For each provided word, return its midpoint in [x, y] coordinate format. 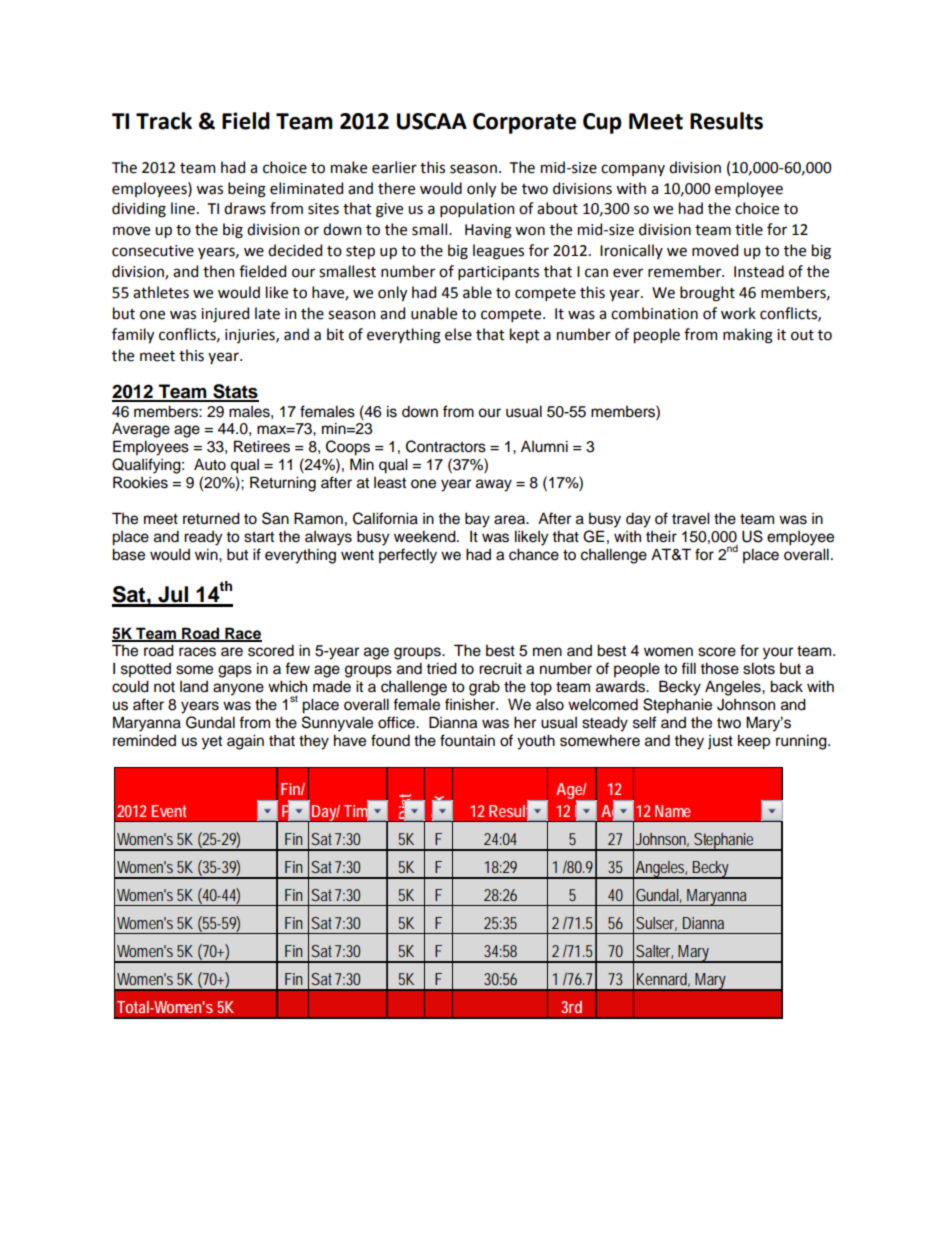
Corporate [524, 123]
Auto [210, 464]
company [633, 170]
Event [169, 811]
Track [164, 121]
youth [536, 742]
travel [691, 518]
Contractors [446, 446]
